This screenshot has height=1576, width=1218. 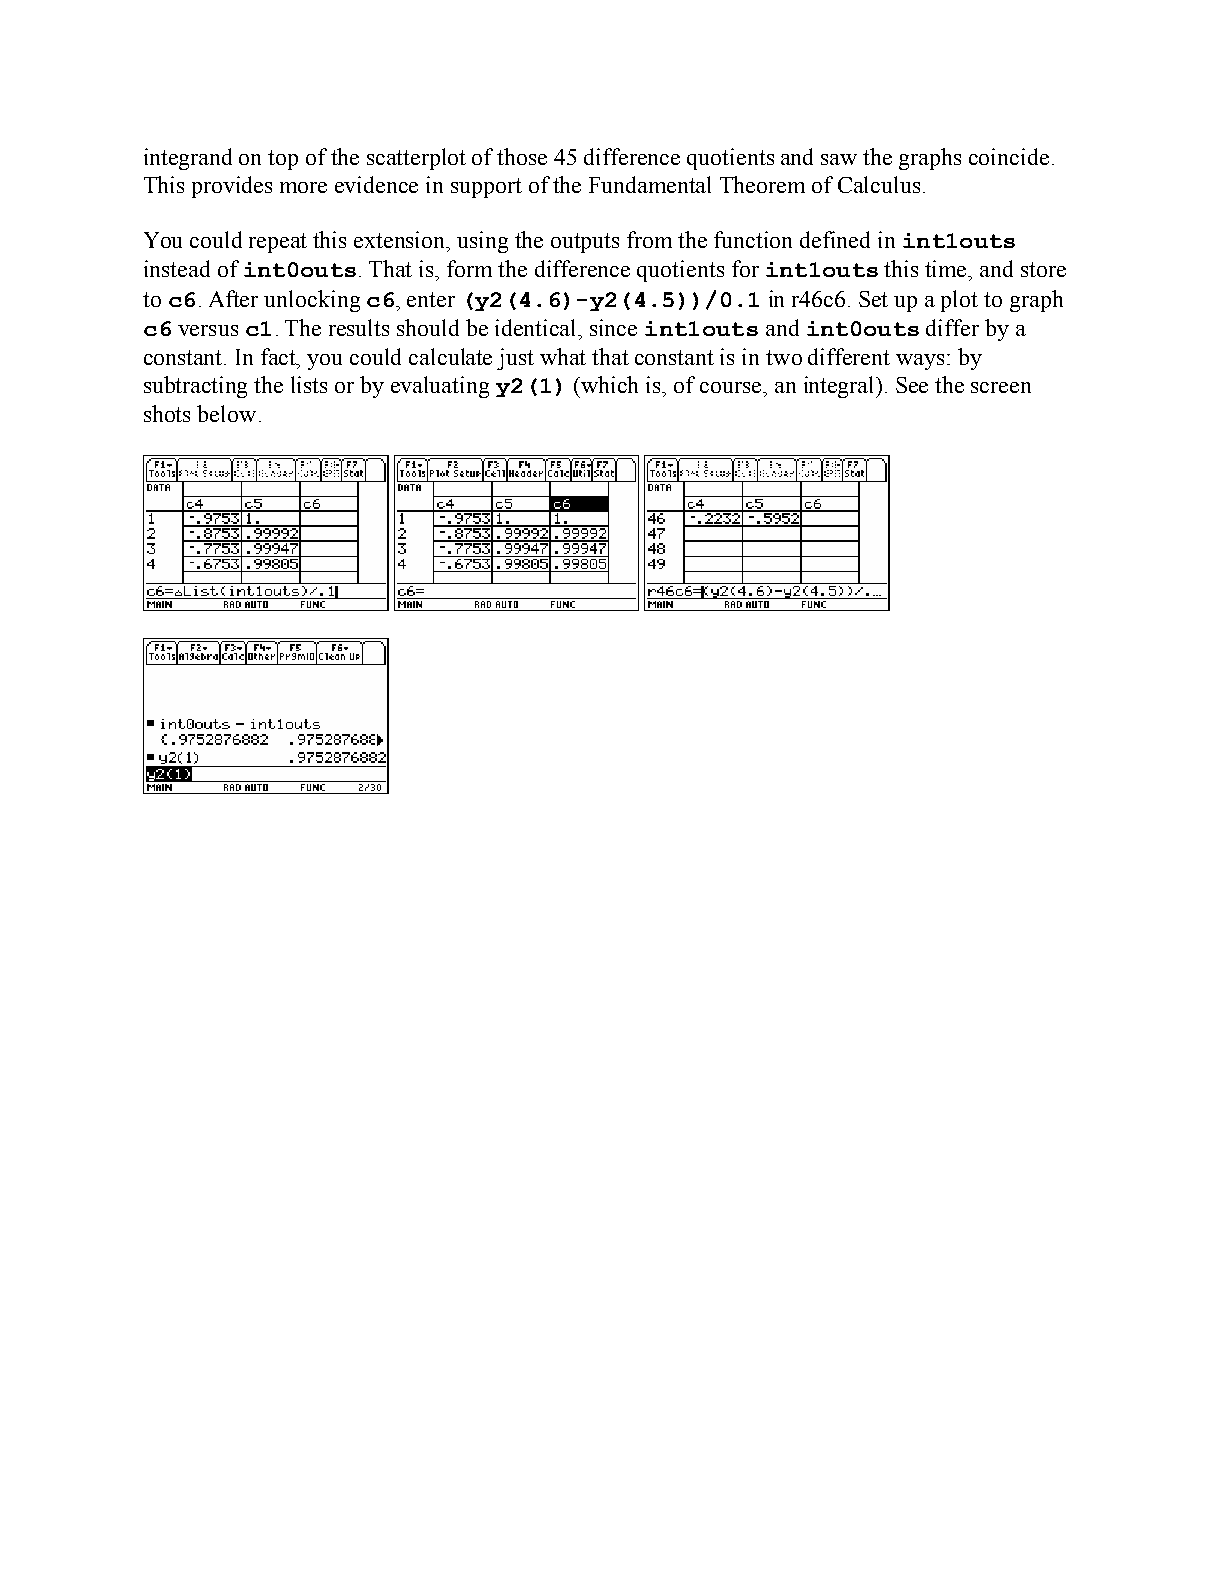 What do you see at coordinates (873, 299) in the screenshot?
I see `Set` at bounding box center [873, 299].
